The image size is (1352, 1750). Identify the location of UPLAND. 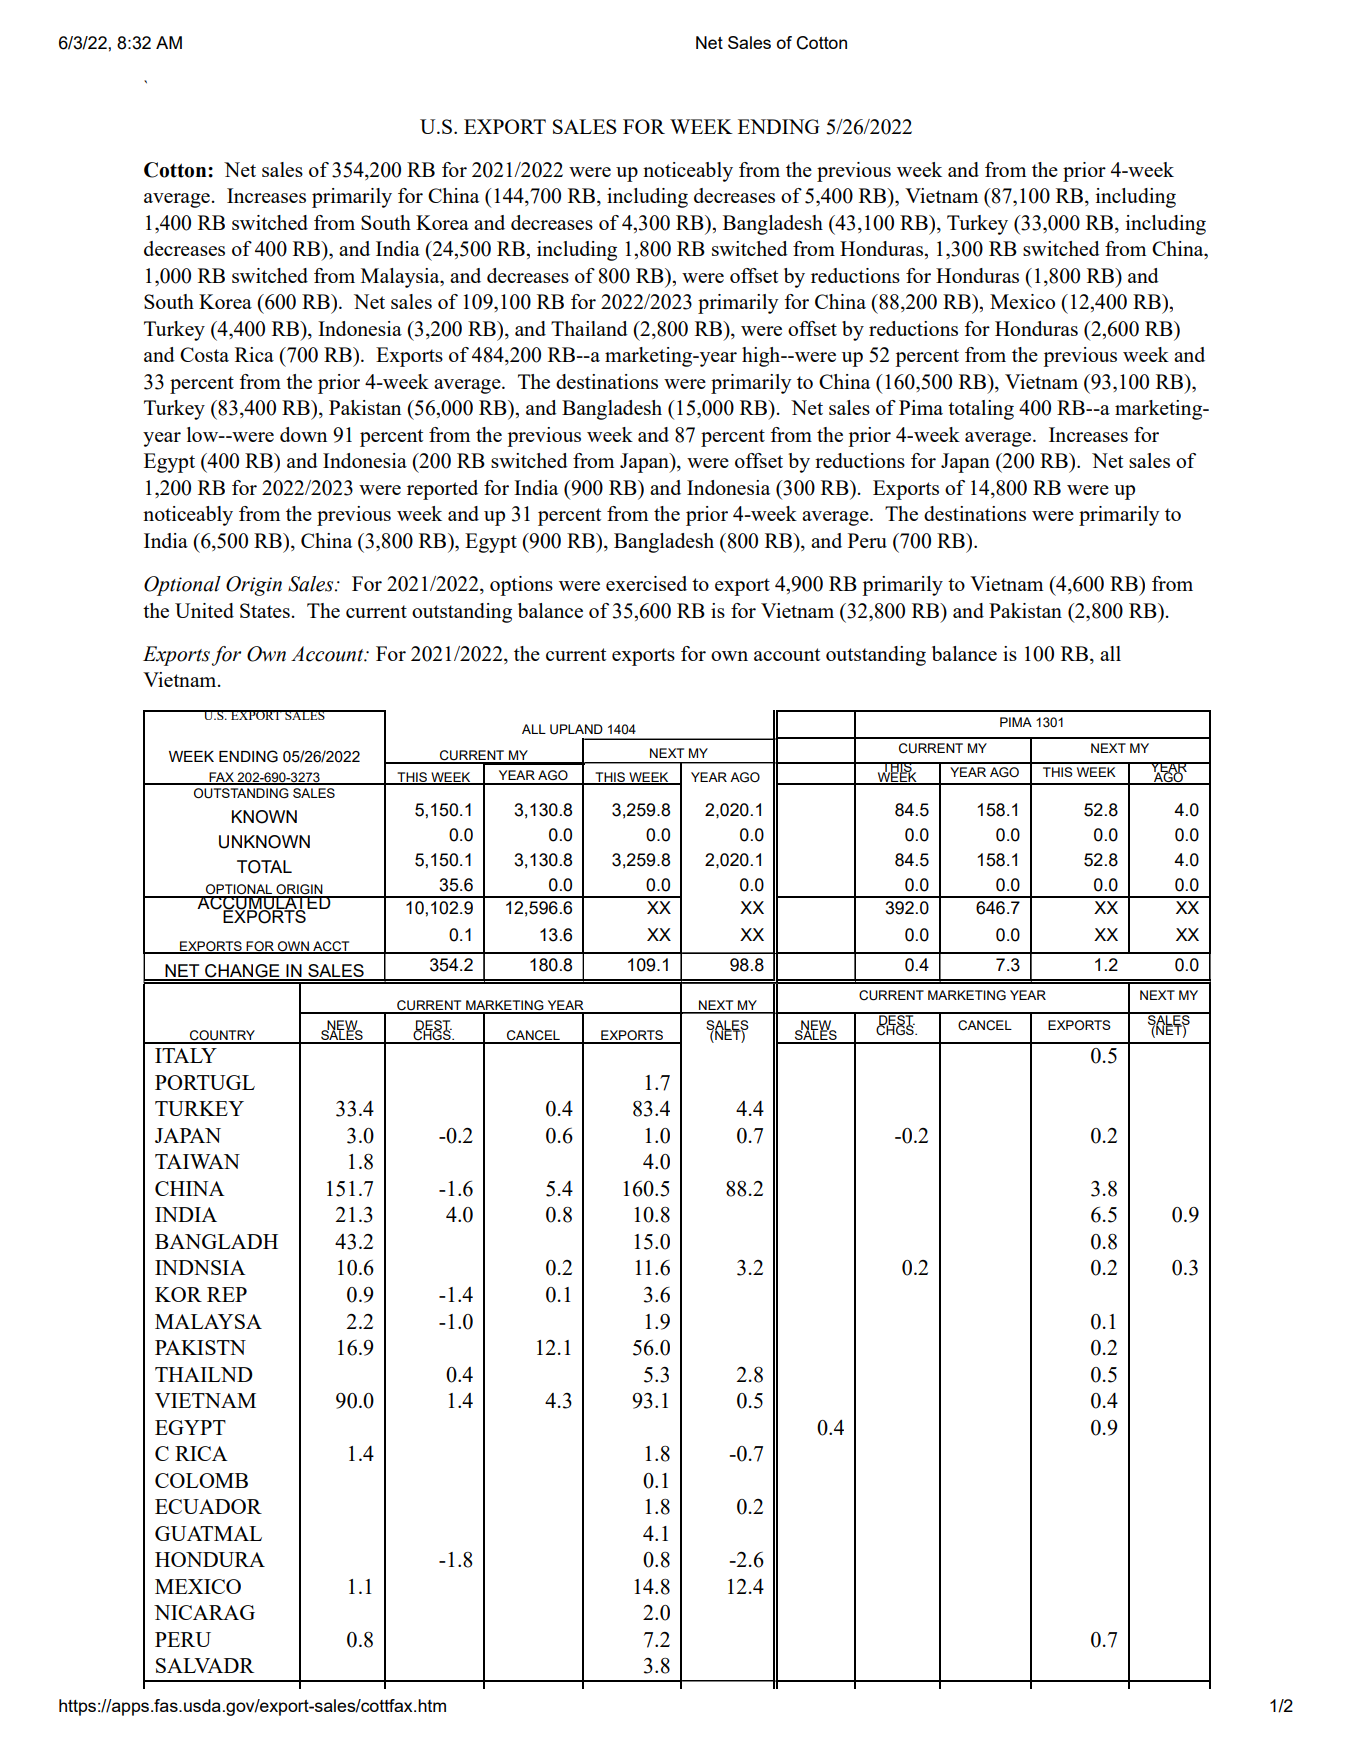
(576, 729).
